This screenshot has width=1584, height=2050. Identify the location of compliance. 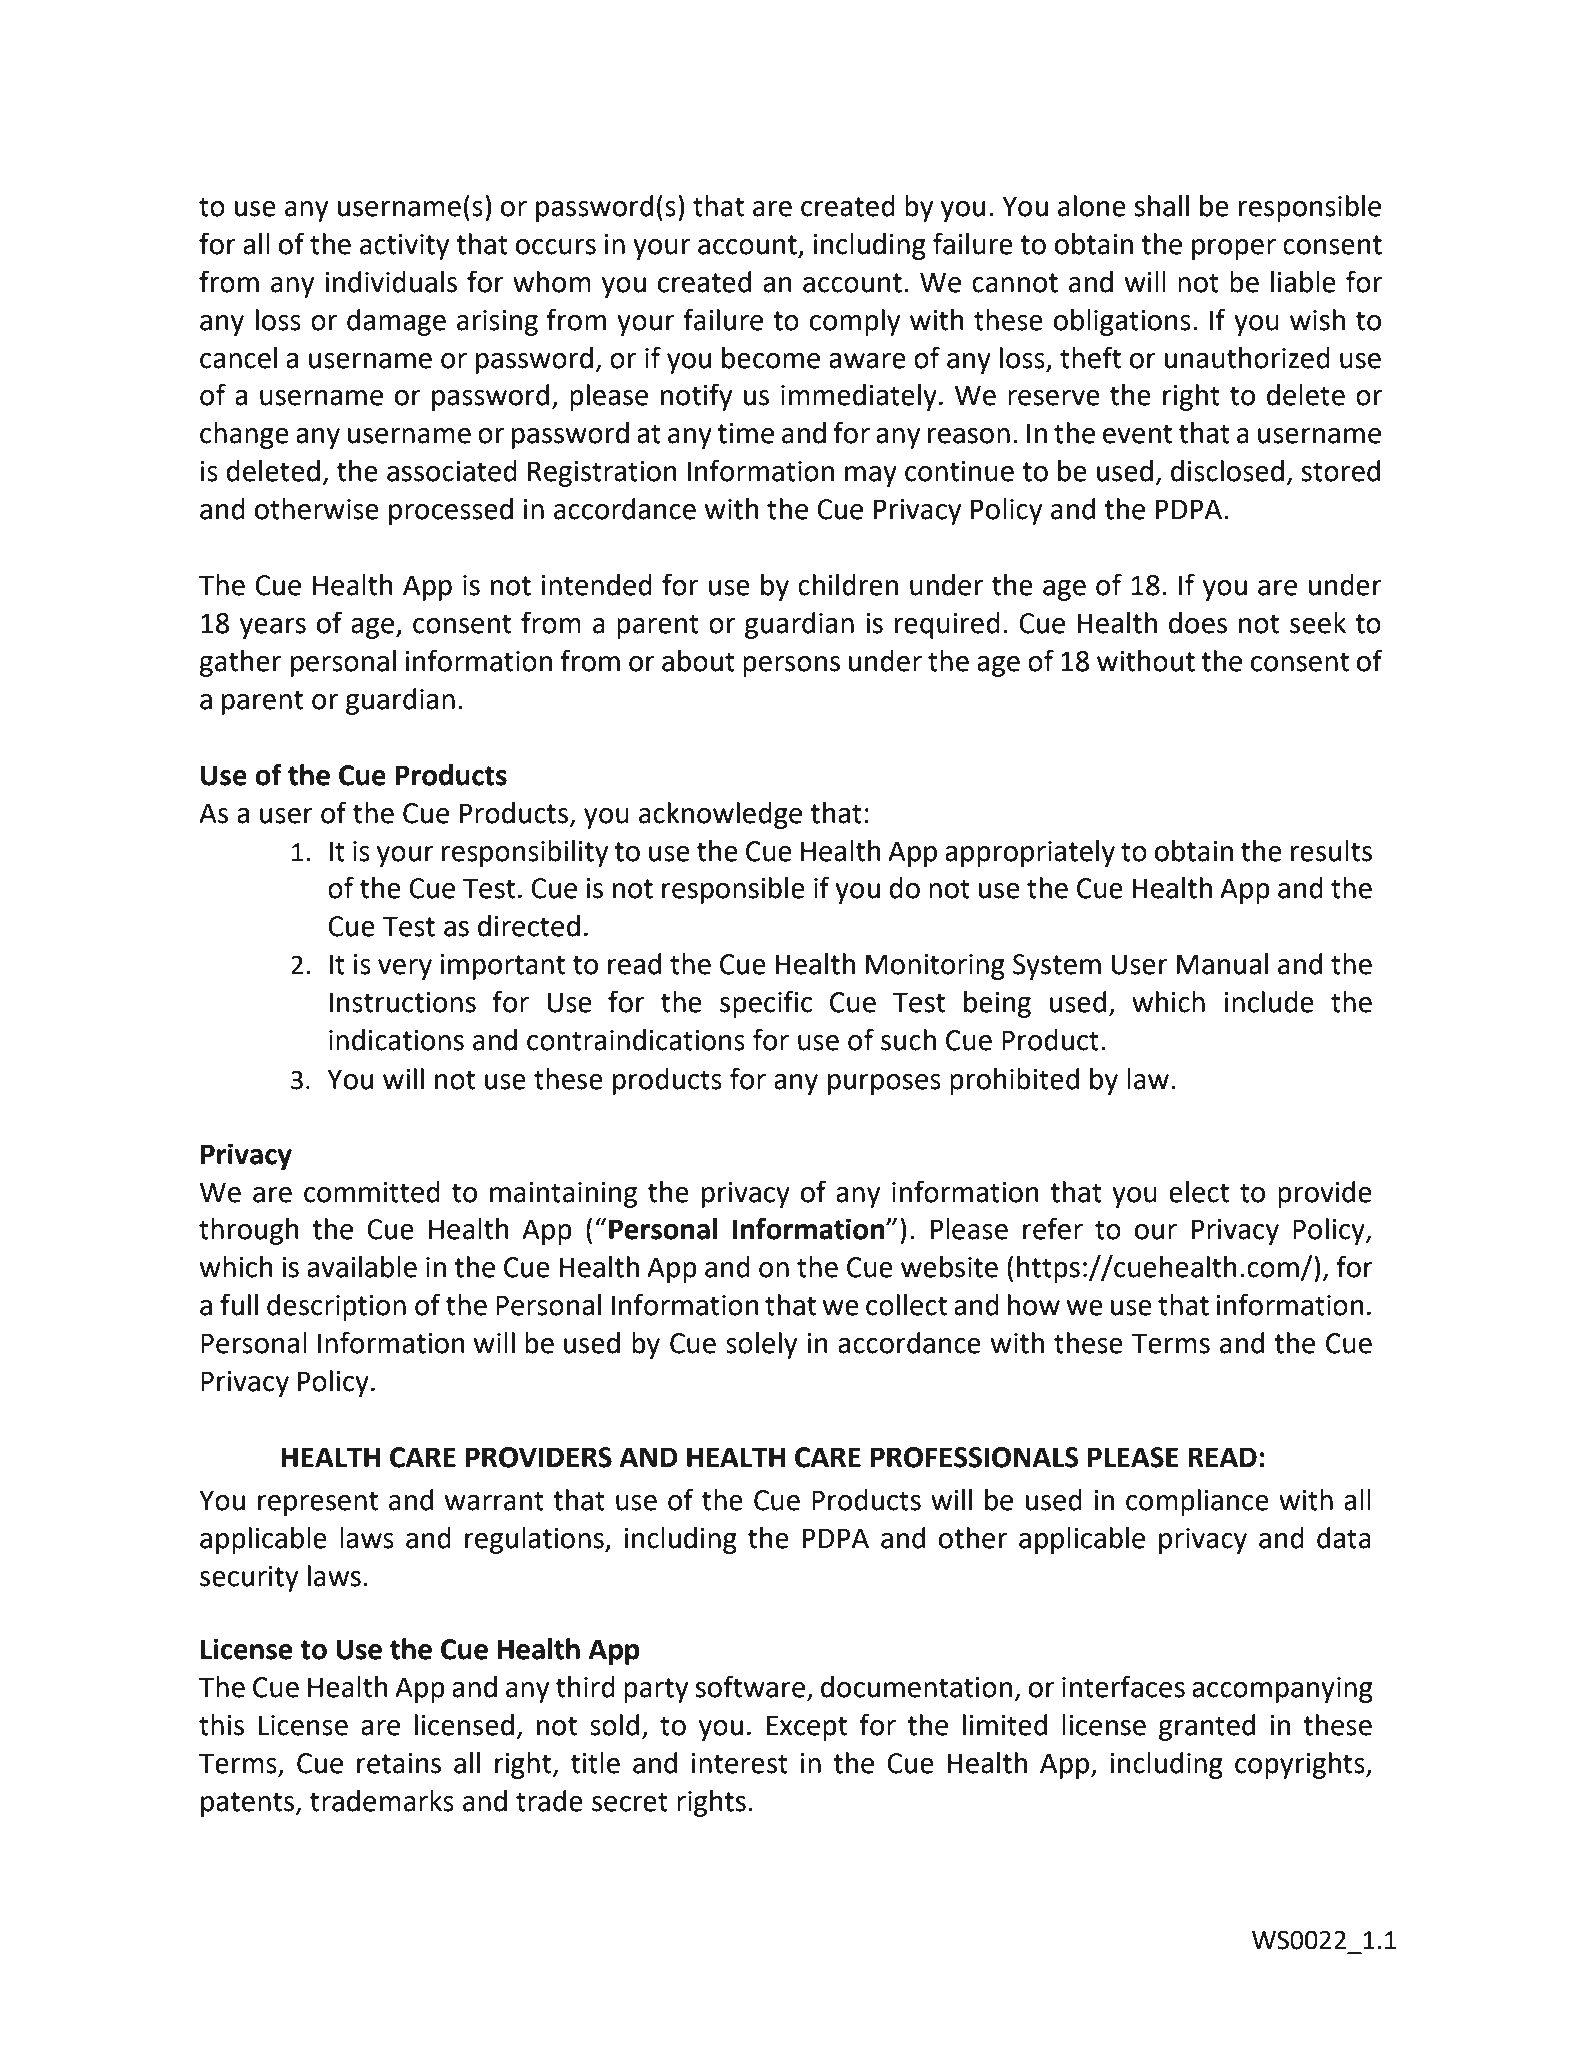
(1197, 1502).
